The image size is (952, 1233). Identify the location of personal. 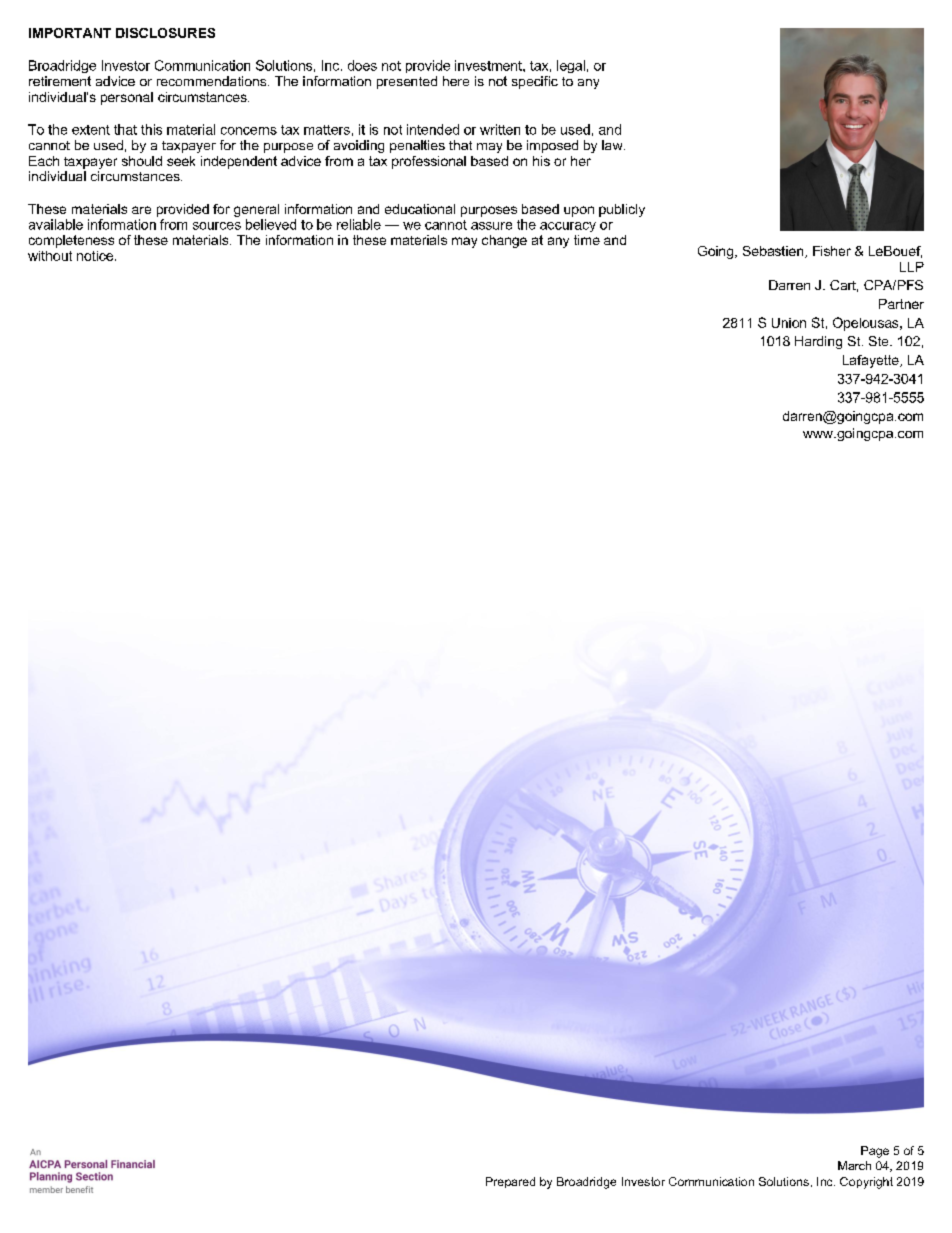
(127, 98).
